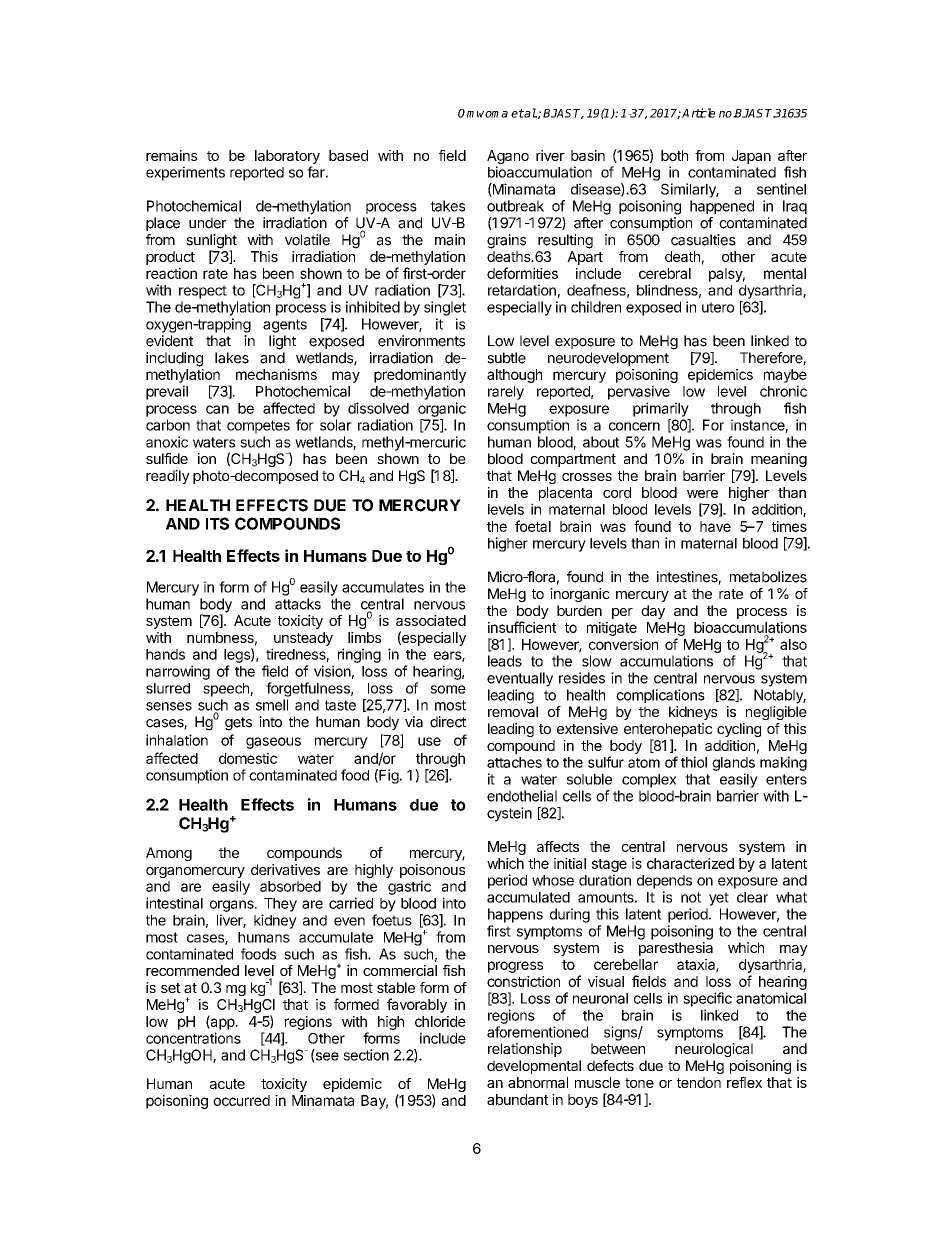 This document has width=952, height=1233. I want to click on river, so click(550, 155).
